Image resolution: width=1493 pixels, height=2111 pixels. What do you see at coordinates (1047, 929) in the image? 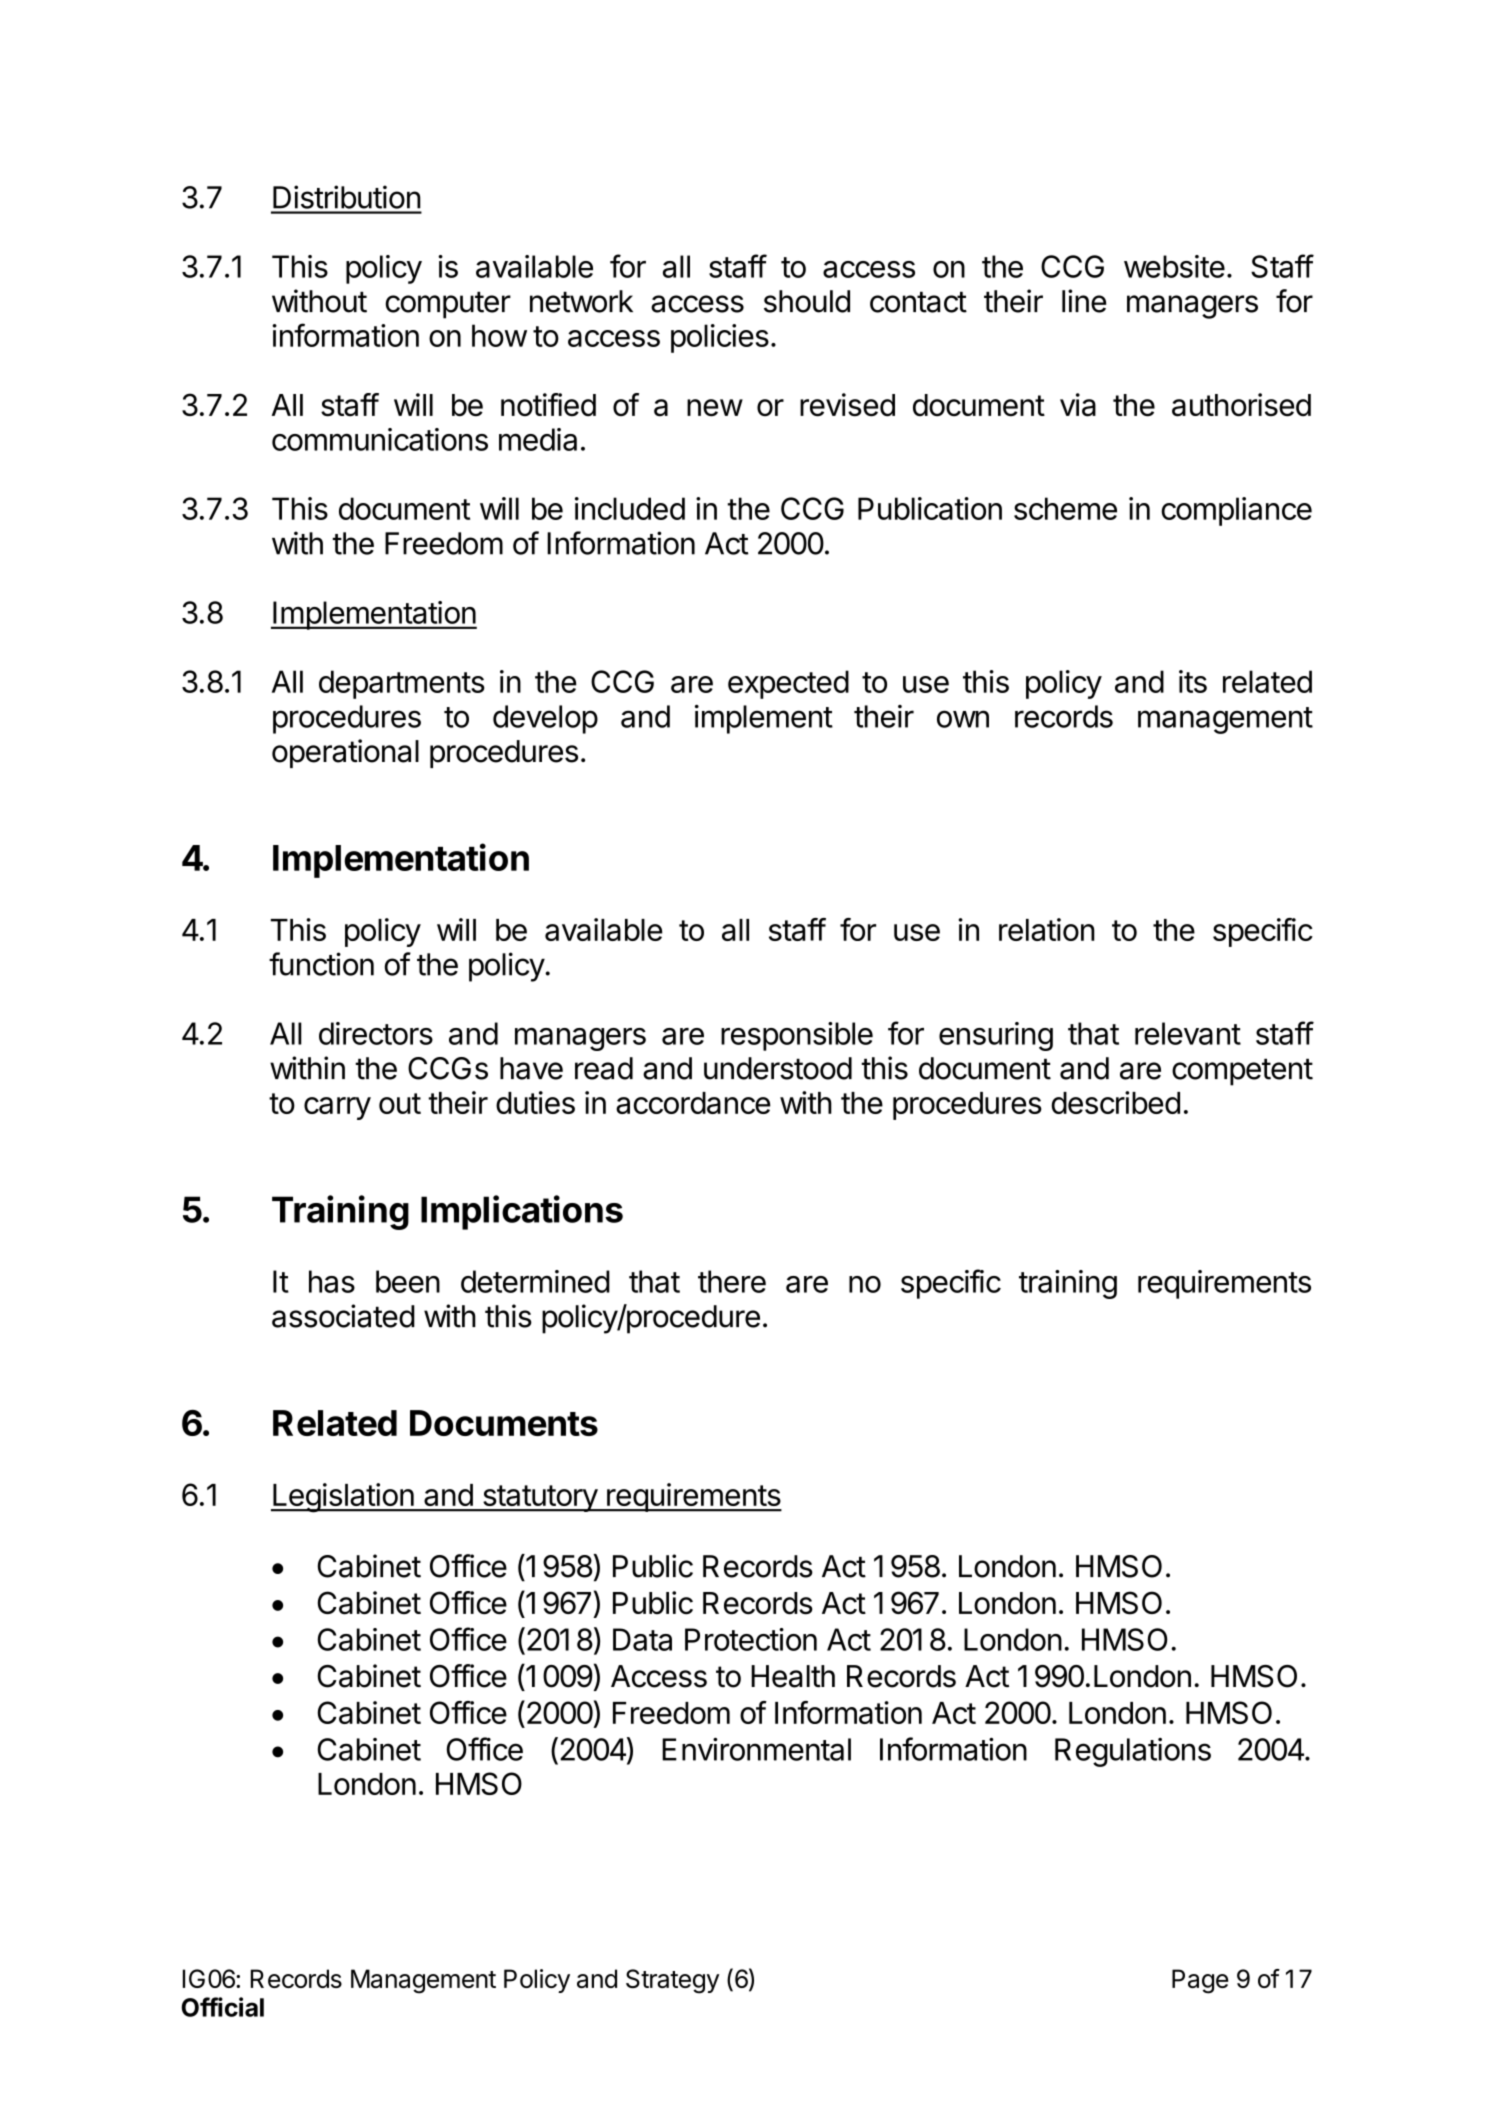
I see `relation` at bounding box center [1047, 929].
